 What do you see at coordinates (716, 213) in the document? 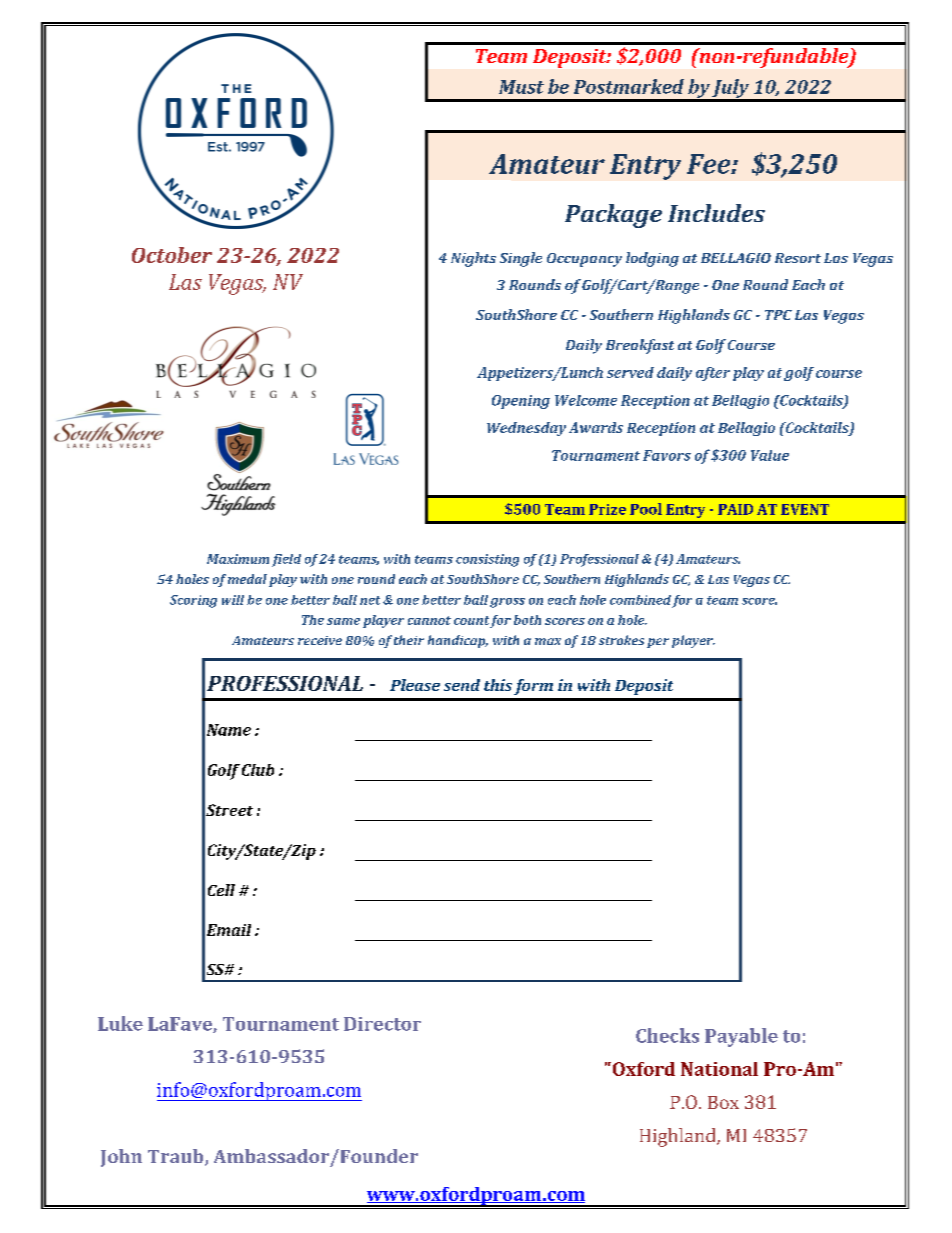
I see `Includes` at bounding box center [716, 213].
